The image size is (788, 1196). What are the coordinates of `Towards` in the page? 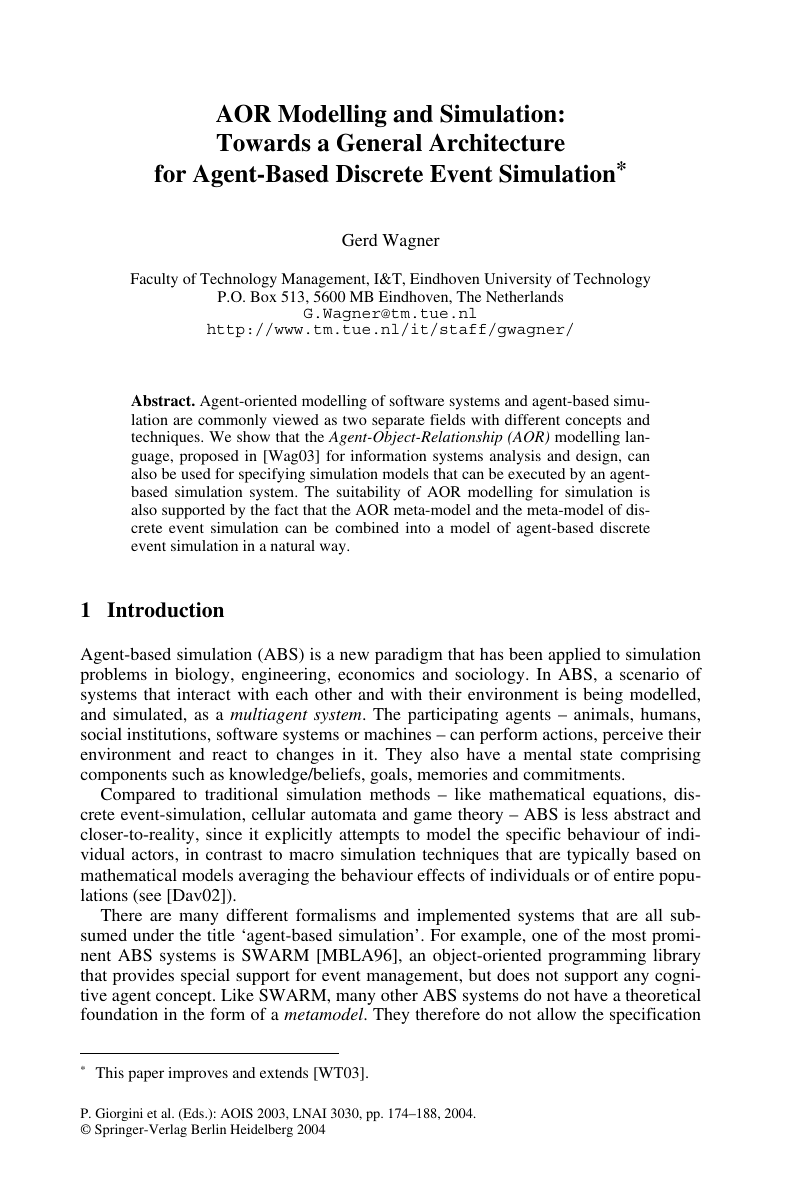 It's located at (263, 143).
